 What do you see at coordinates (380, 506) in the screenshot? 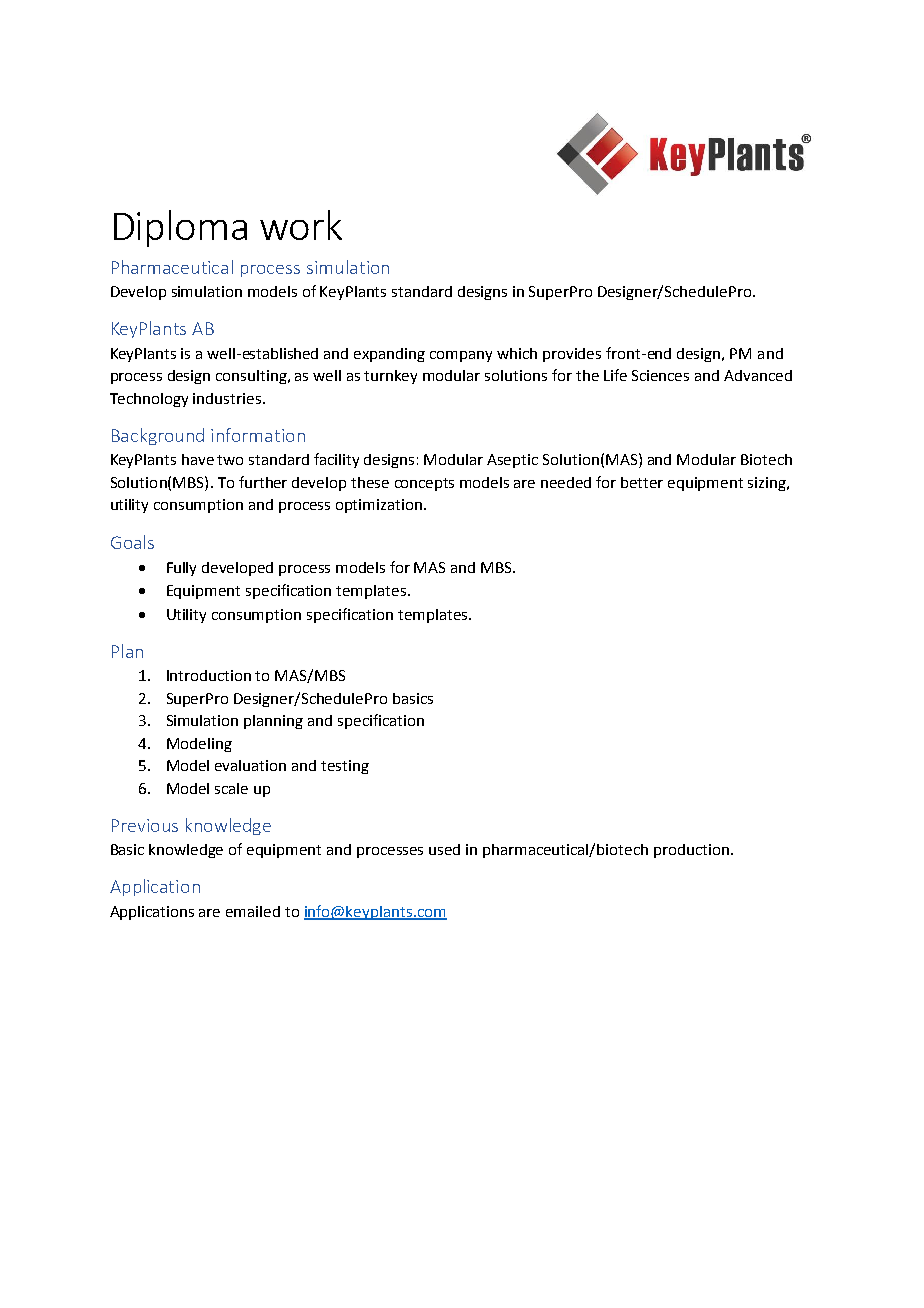
I see `optimization` at bounding box center [380, 506].
